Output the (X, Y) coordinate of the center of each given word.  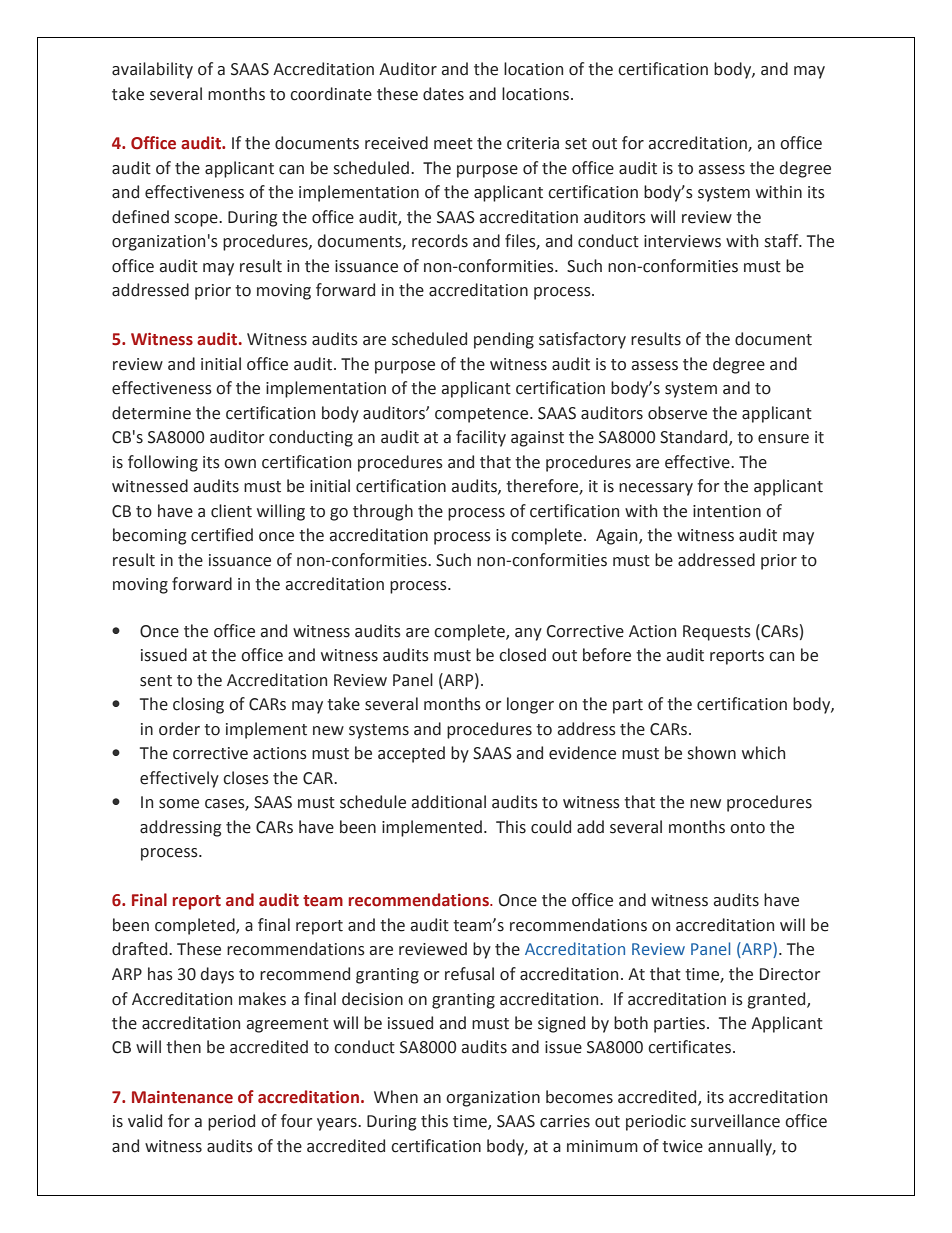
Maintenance (182, 1097)
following (163, 463)
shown (712, 753)
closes (246, 778)
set (576, 144)
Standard (695, 438)
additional (449, 802)
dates (443, 94)
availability (152, 70)
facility (481, 438)
